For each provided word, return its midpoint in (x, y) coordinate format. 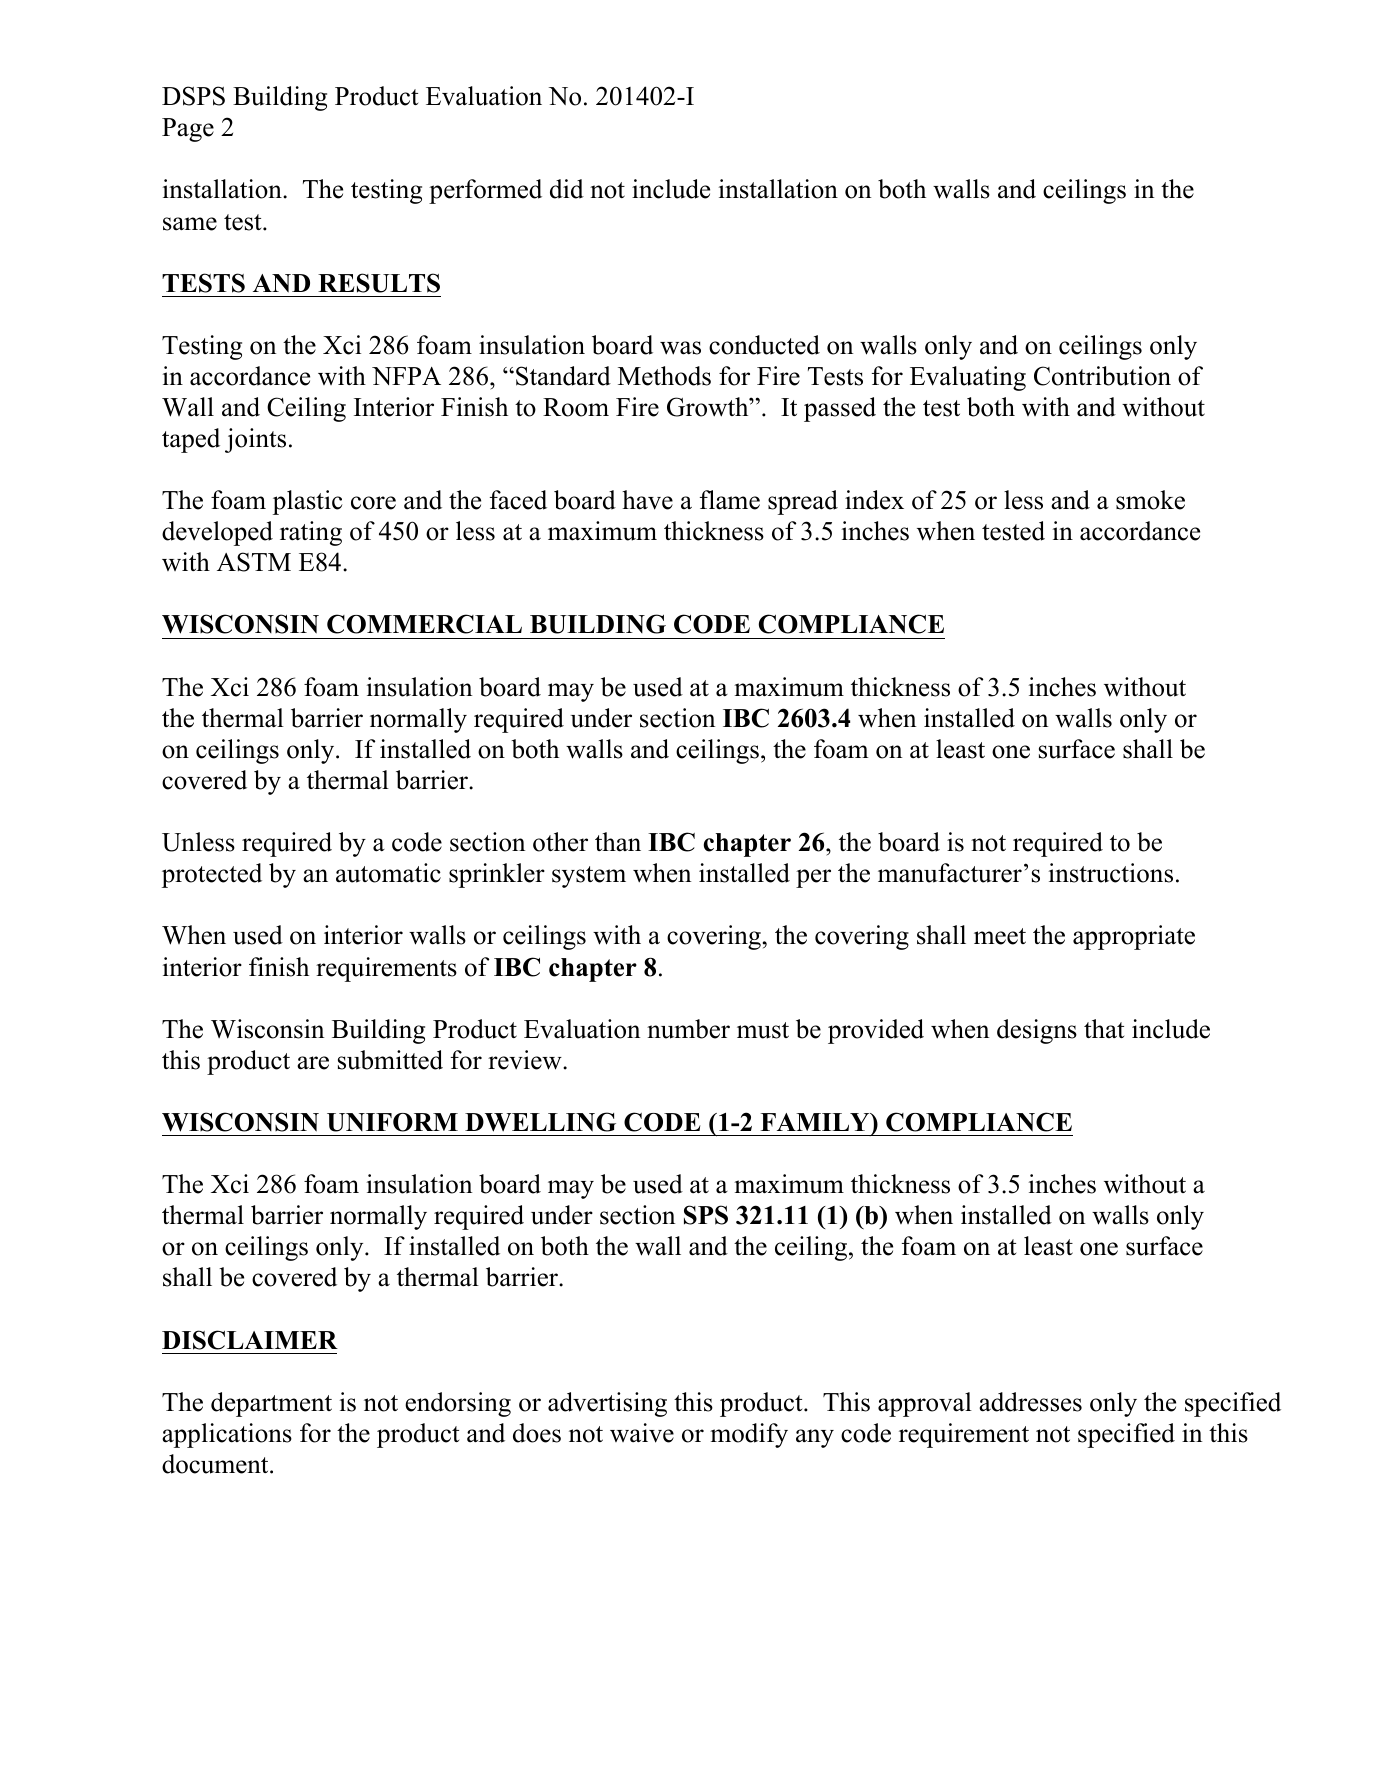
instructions (1111, 873)
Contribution (1102, 376)
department (271, 1404)
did (567, 189)
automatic (388, 873)
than (618, 842)
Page (188, 130)
